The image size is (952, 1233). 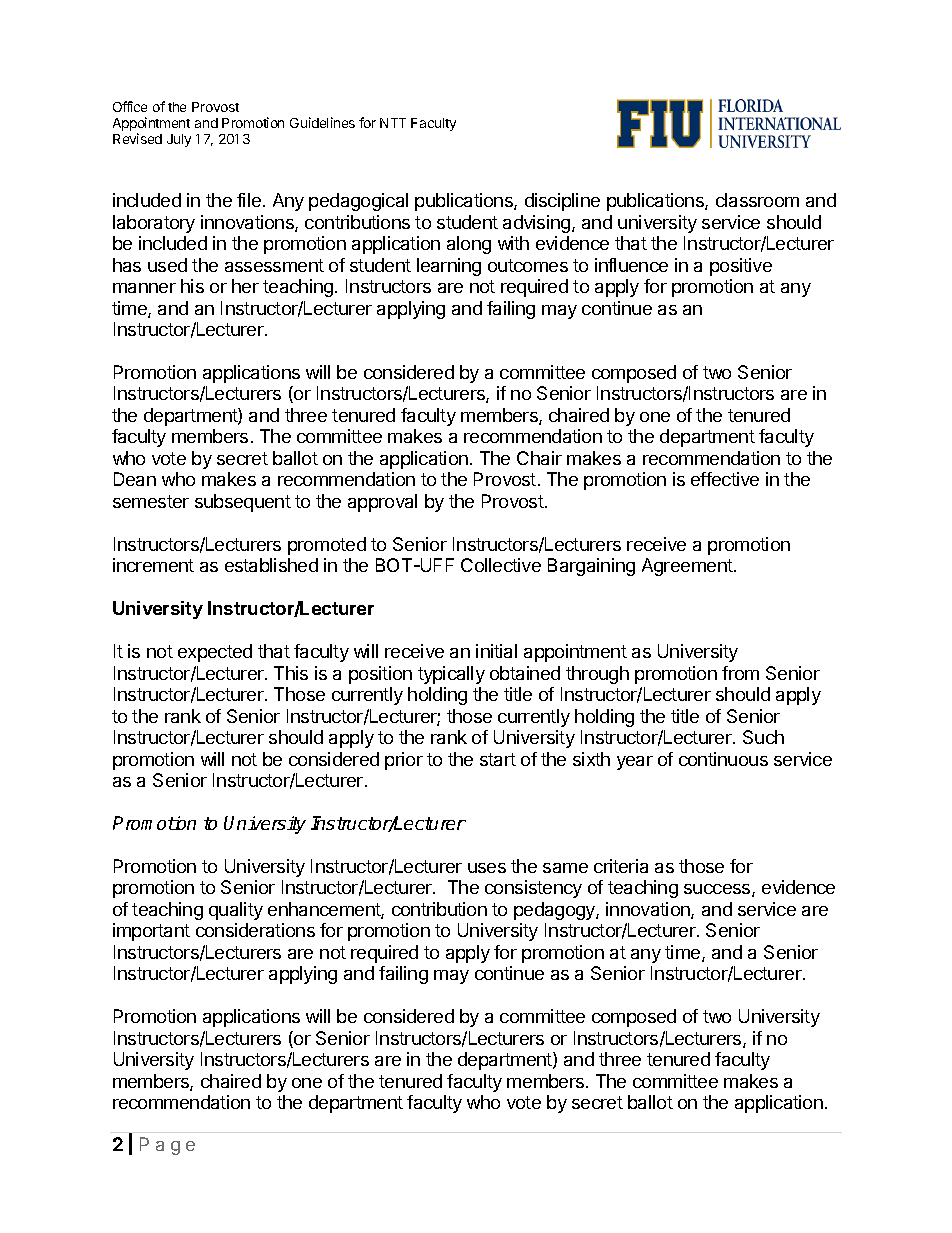 I want to click on learning, so click(x=449, y=267).
